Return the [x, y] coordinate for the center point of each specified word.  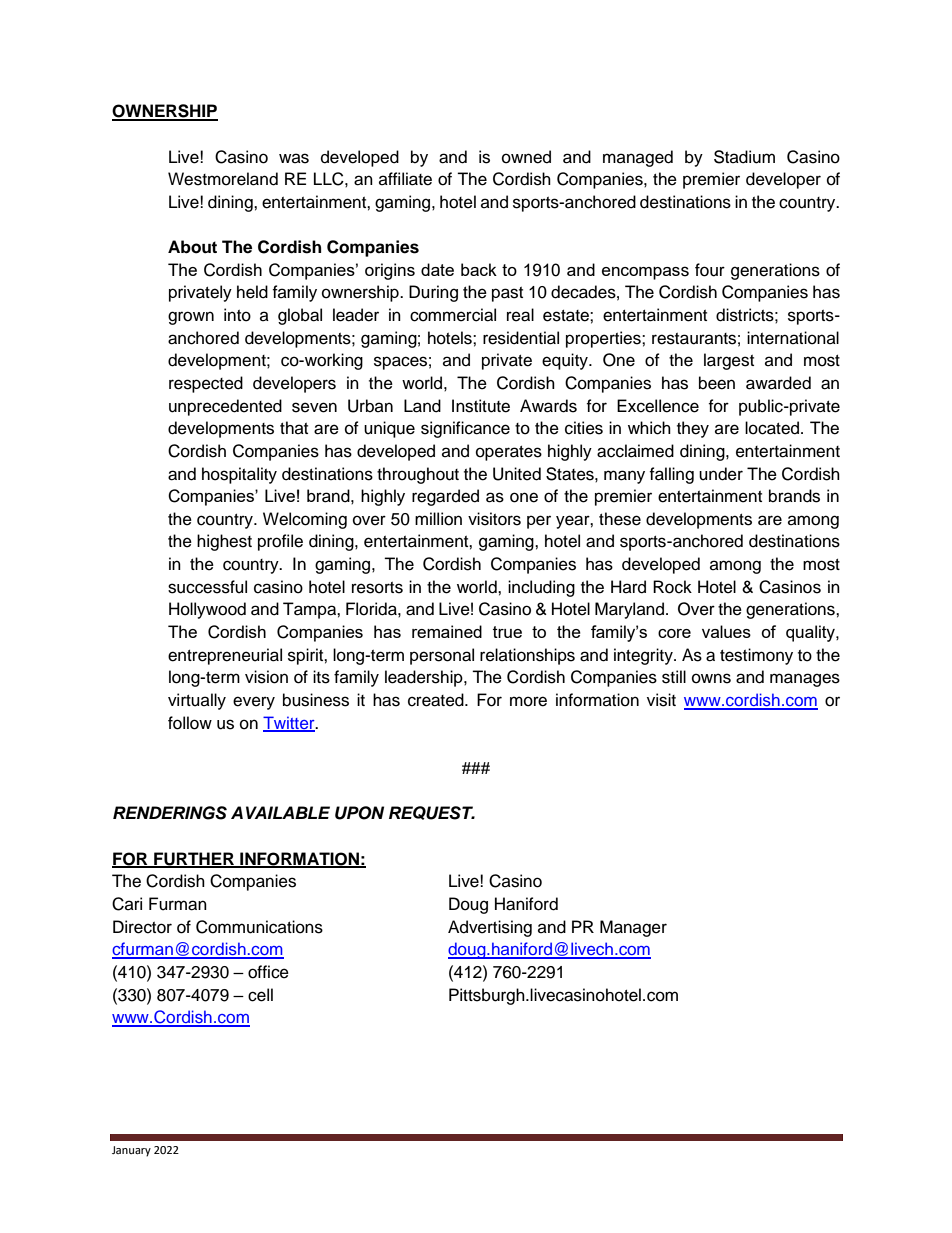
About [192, 247]
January [131, 1151]
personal [442, 656]
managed [638, 158]
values [726, 631]
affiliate [405, 179]
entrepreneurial [225, 656]
